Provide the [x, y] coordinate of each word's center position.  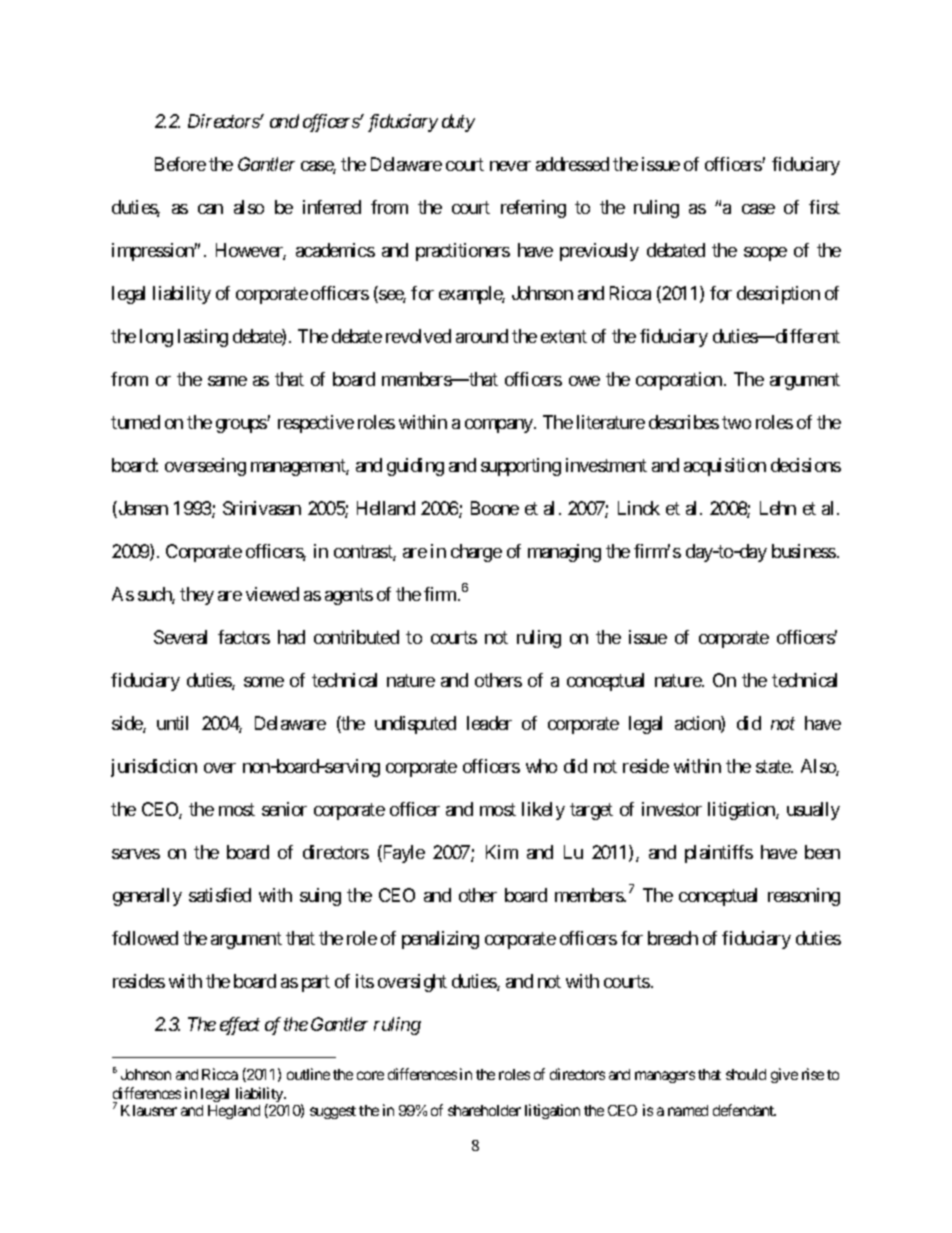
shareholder [484, 1110]
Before [180, 164]
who [541, 766]
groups [242, 426]
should [746, 1074]
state [774, 766]
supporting [521, 467]
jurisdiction [154, 768]
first [824, 207]
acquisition [725, 467]
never [510, 166]
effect [240, 1026]
